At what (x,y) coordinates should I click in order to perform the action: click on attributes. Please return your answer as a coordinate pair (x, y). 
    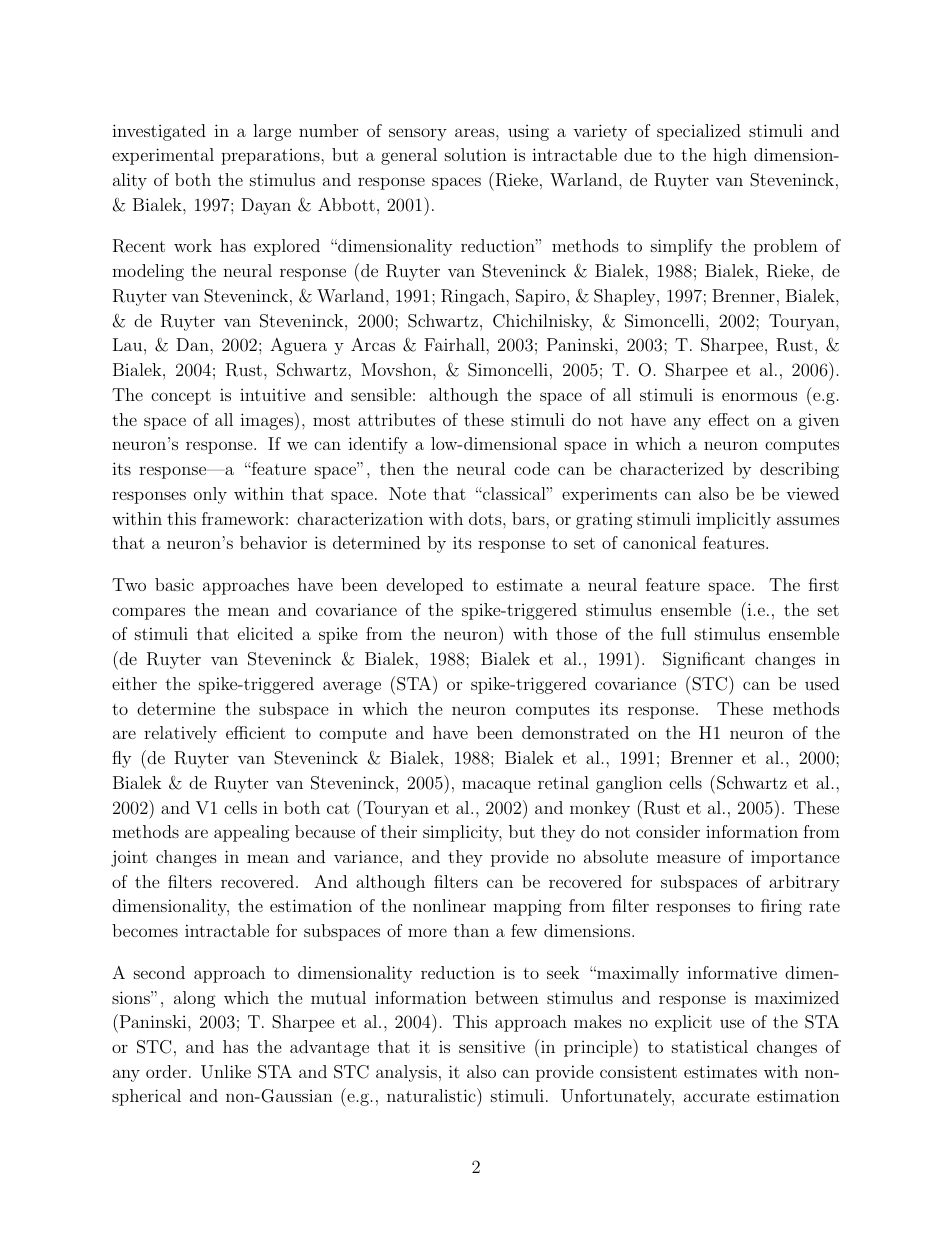
    Looking at the image, I should click on (396, 419).
